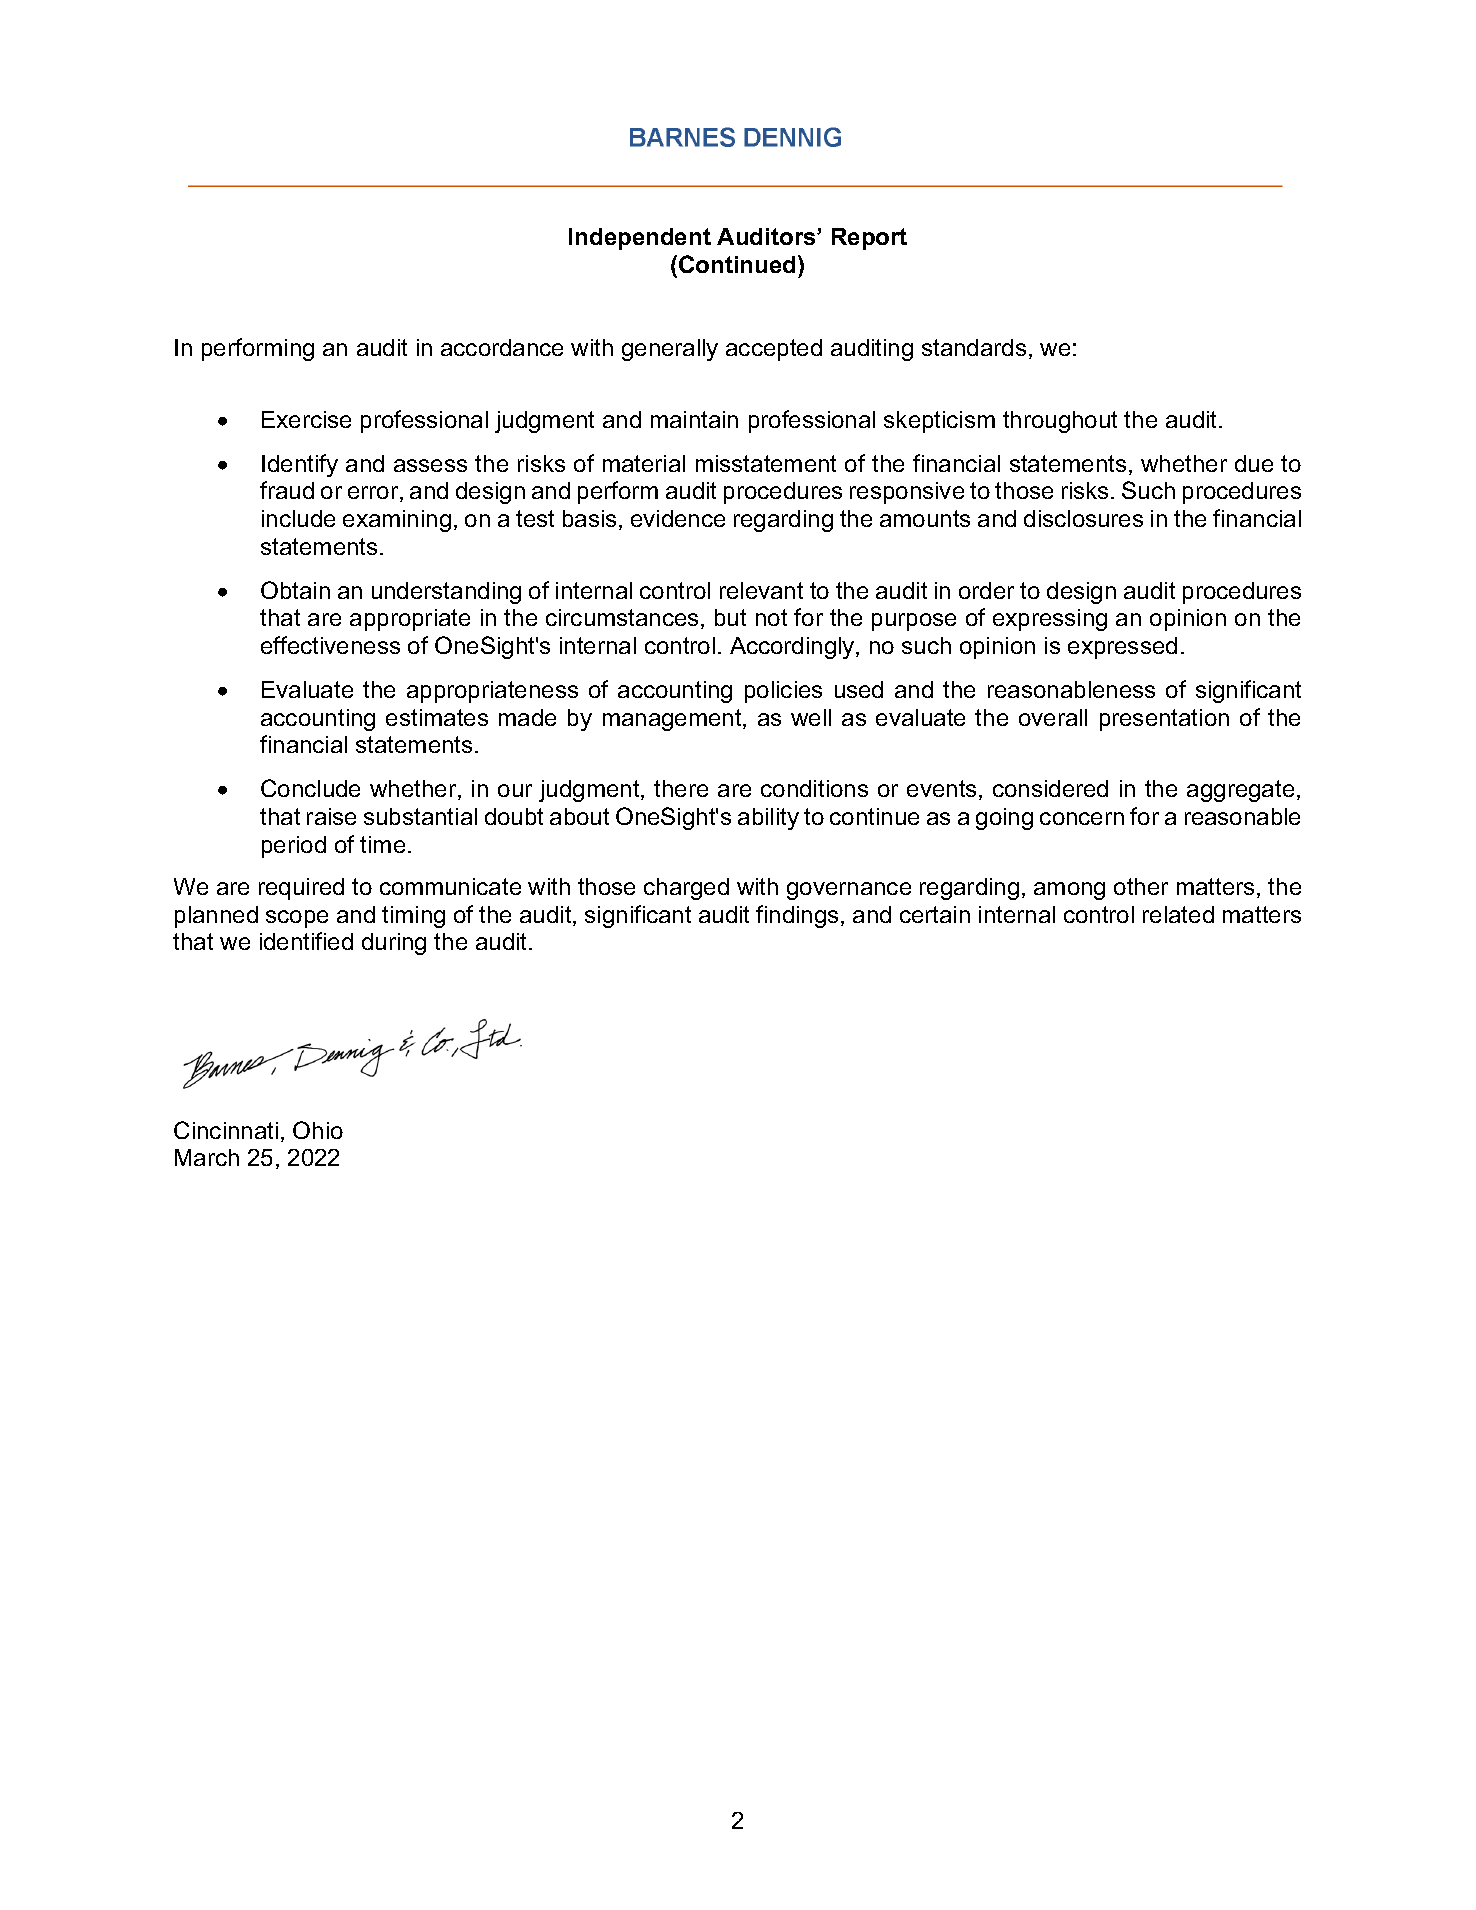 Image resolution: width=1476 pixels, height=1910 pixels. Describe the element at coordinates (502, 347) in the page. I see `accordance` at that location.
